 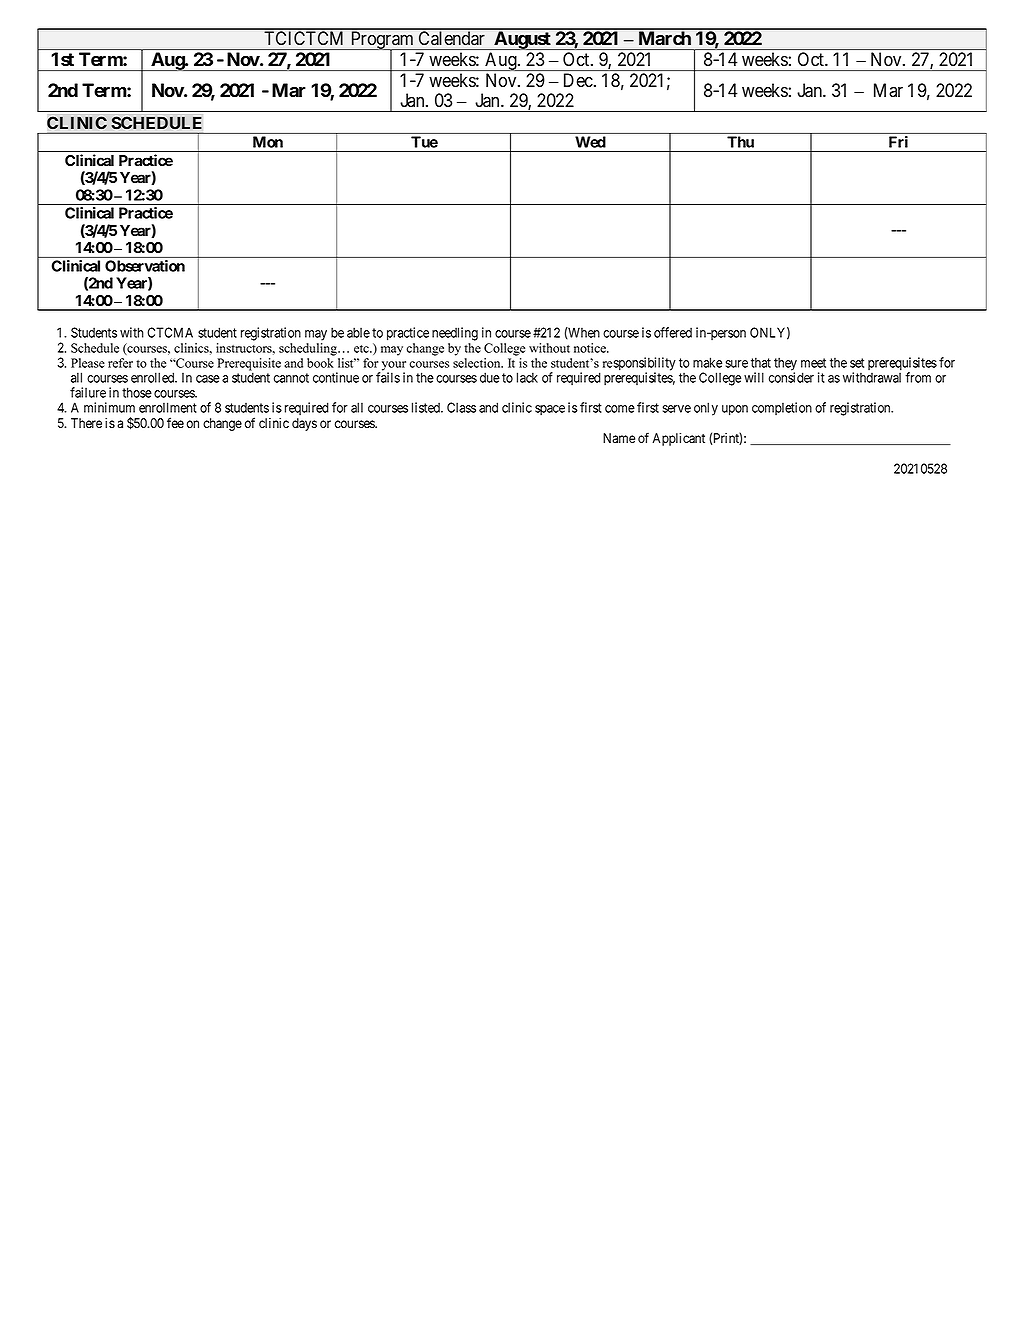 What do you see at coordinates (175, 422) in the image?
I see `fee` at bounding box center [175, 422].
